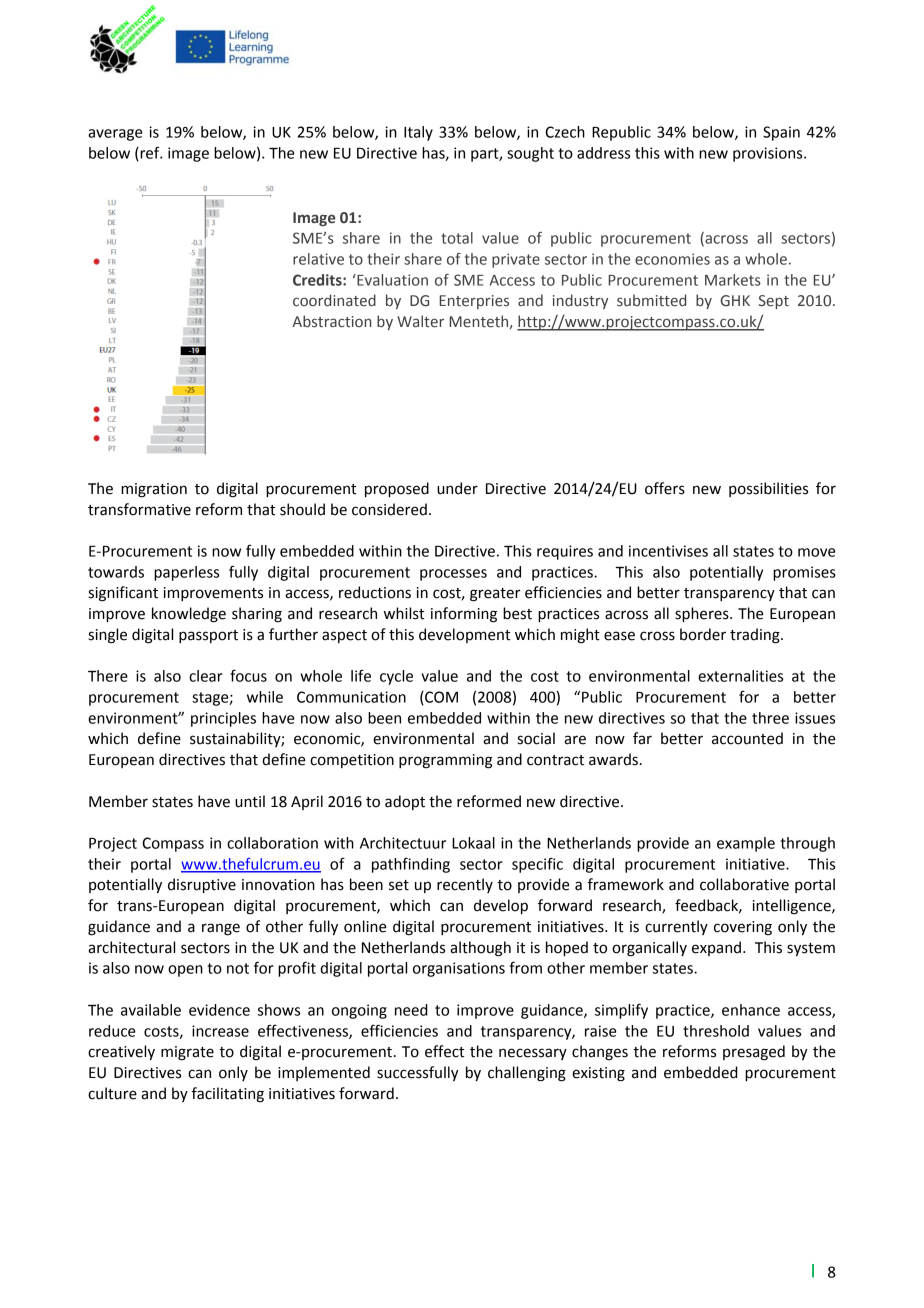 The height and width of the screenshot is (1308, 924). Describe the element at coordinates (527, 1074) in the screenshot. I see `challenging` at that location.
